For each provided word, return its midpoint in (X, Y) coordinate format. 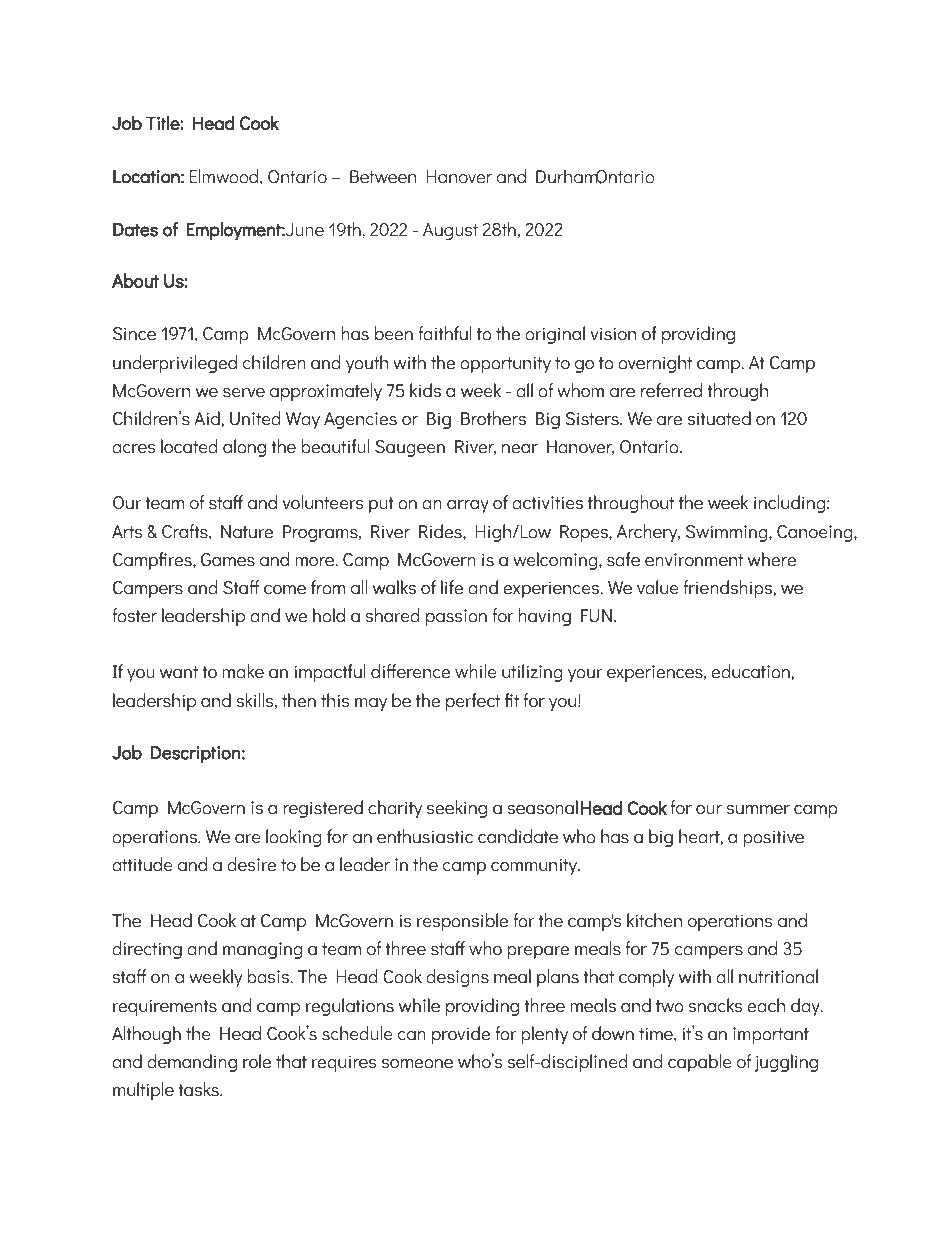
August (450, 231)
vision (613, 334)
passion (456, 617)
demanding (192, 1063)
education (751, 671)
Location (146, 176)
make (243, 671)
